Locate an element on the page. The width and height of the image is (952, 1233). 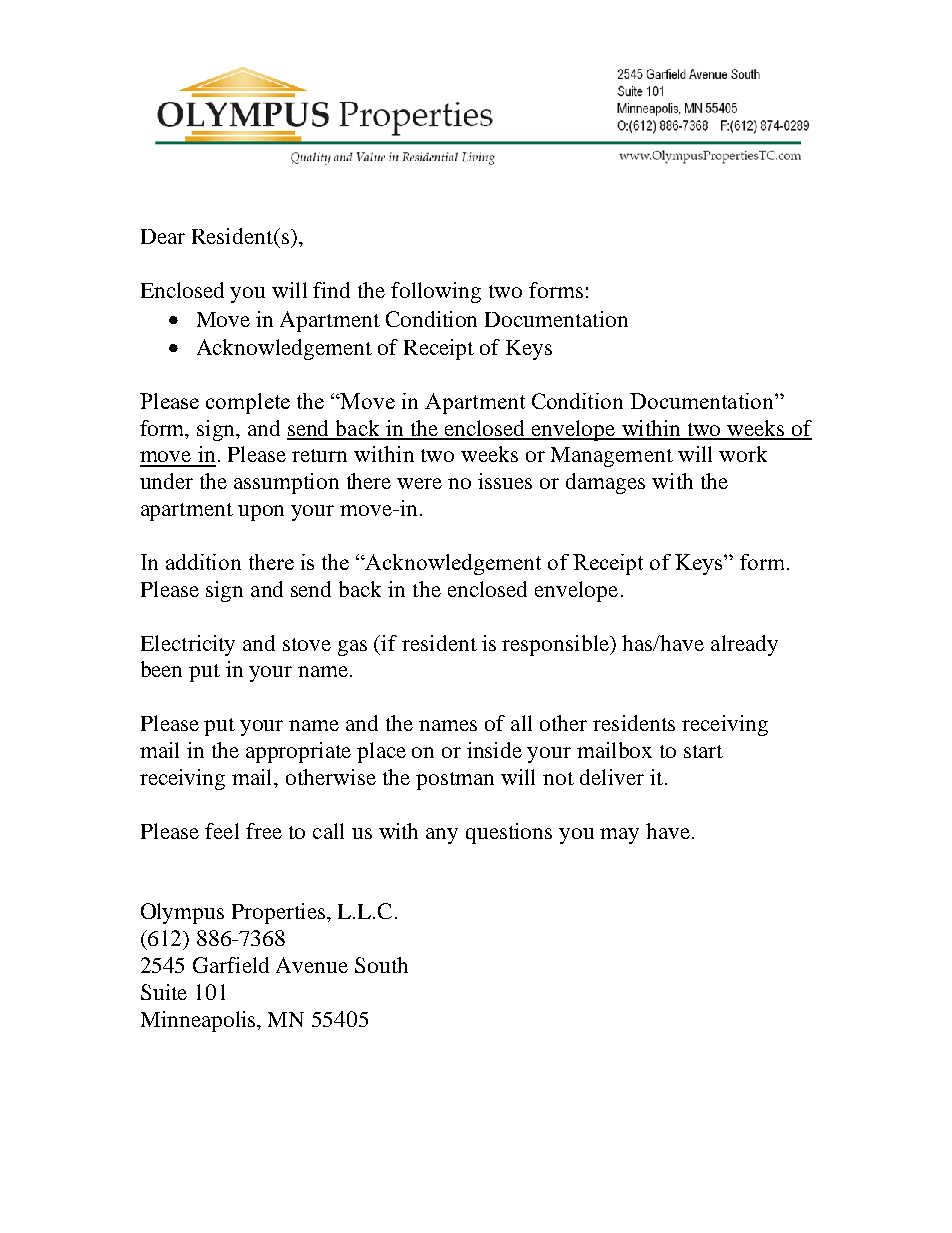
may is located at coordinates (619, 836).
